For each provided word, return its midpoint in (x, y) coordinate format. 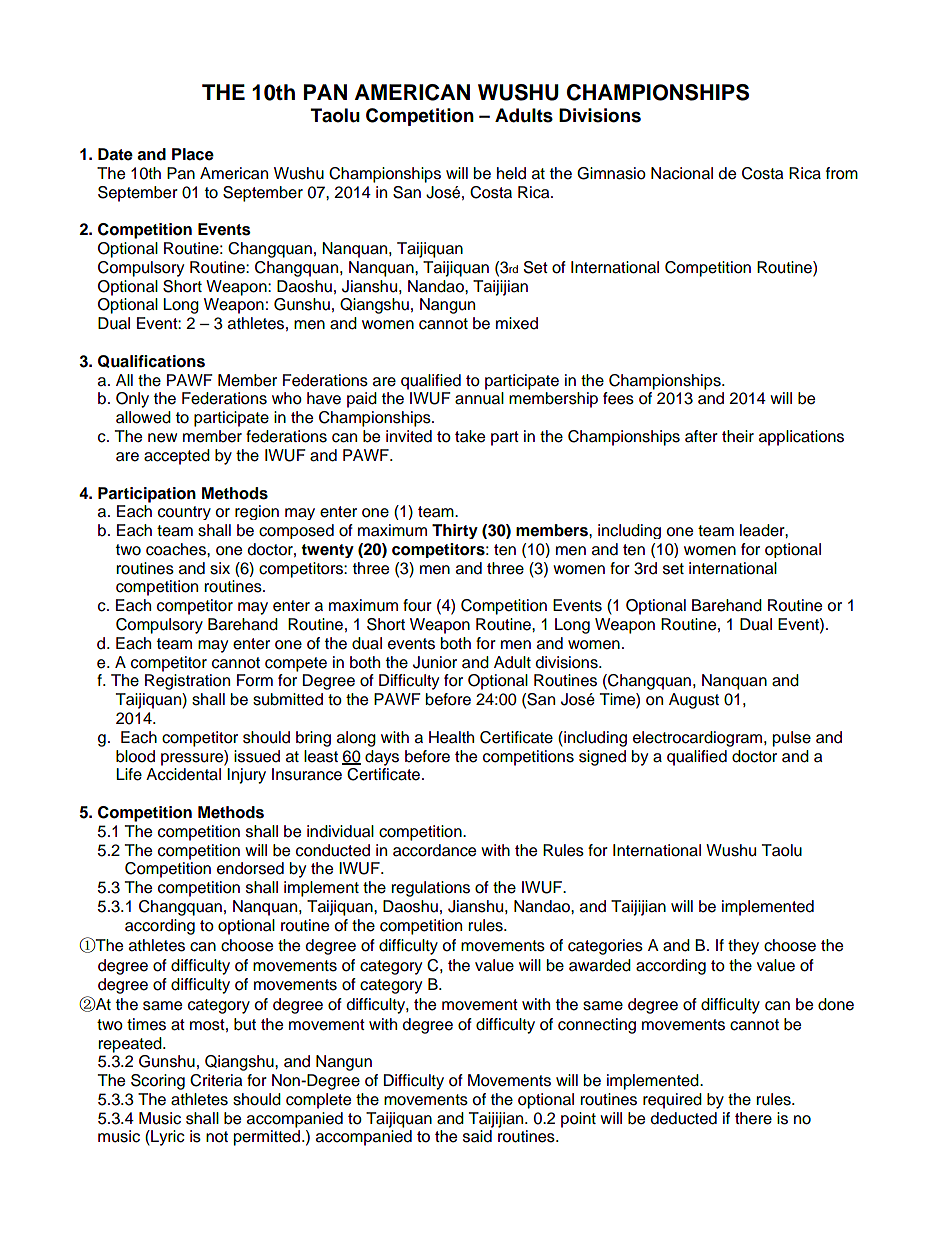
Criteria (216, 1080)
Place (193, 154)
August (694, 701)
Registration (187, 682)
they (743, 947)
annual (479, 398)
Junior (435, 662)
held (511, 173)
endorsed (250, 868)
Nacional (682, 173)
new (162, 438)
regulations (430, 889)
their (738, 436)
